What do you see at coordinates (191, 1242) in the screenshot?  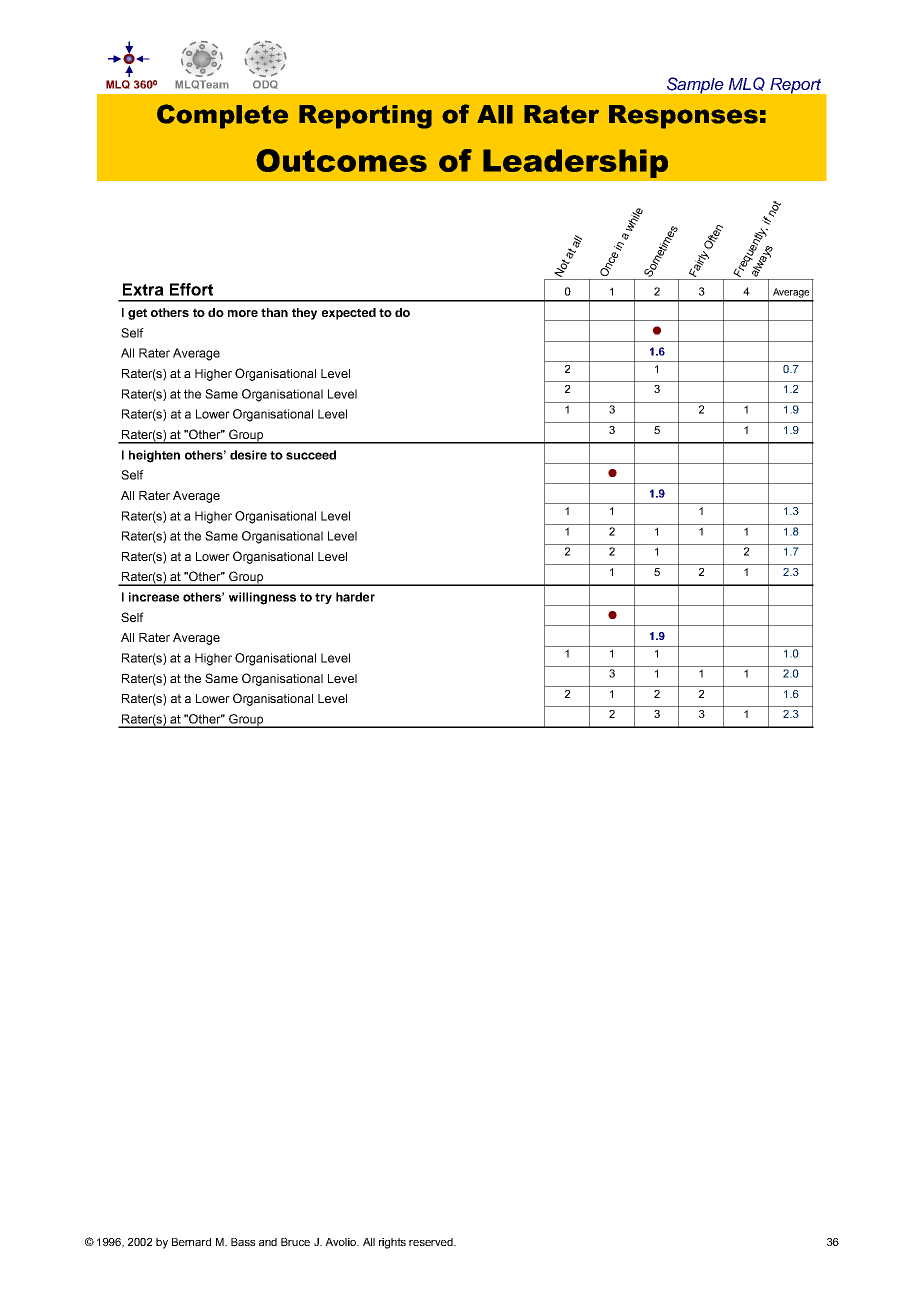 I see `Bernard` at bounding box center [191, 1242].
